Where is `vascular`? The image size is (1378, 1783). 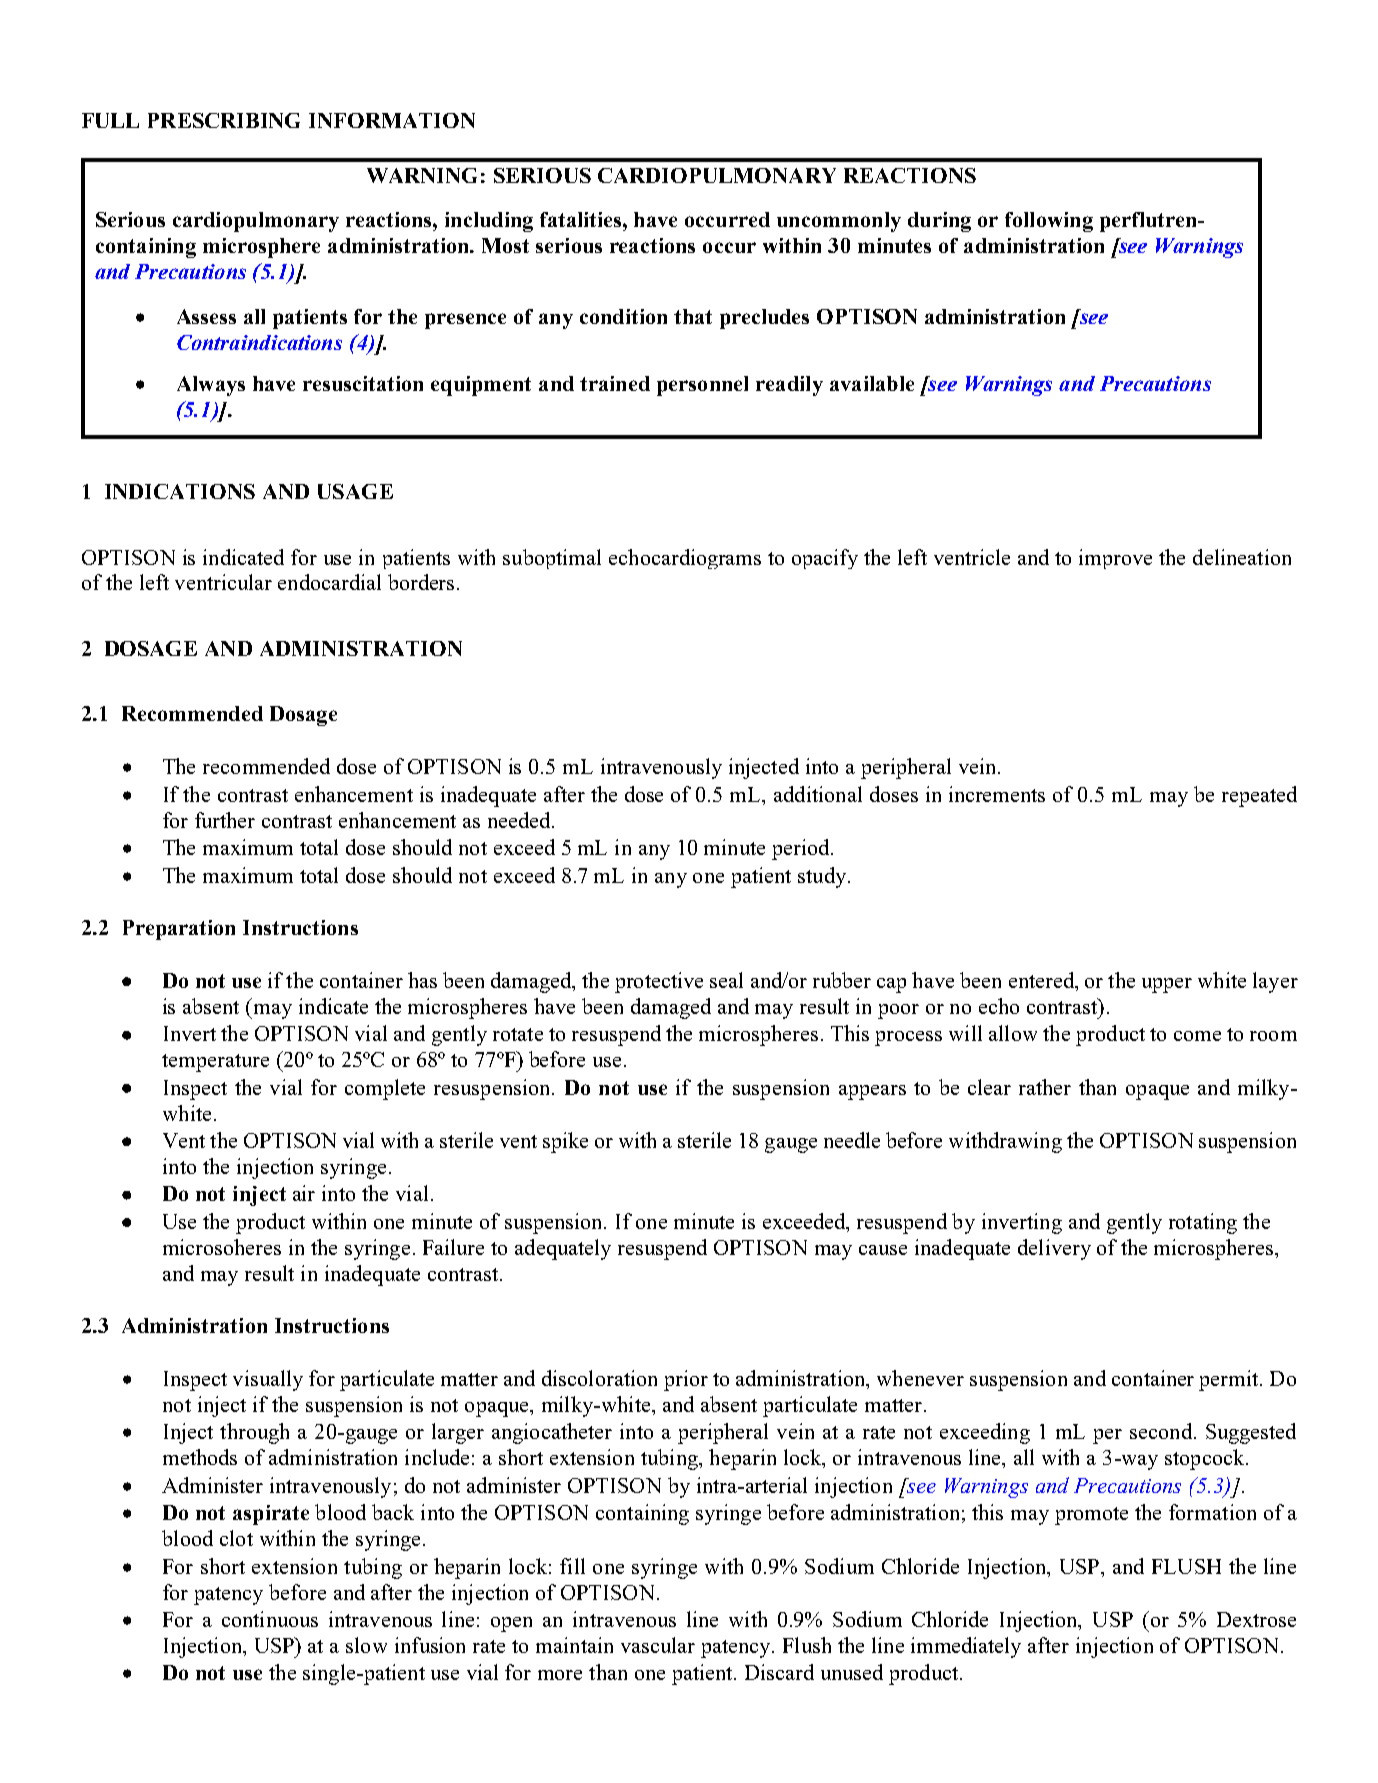 vascular is located at coordinates (658, 1645).
